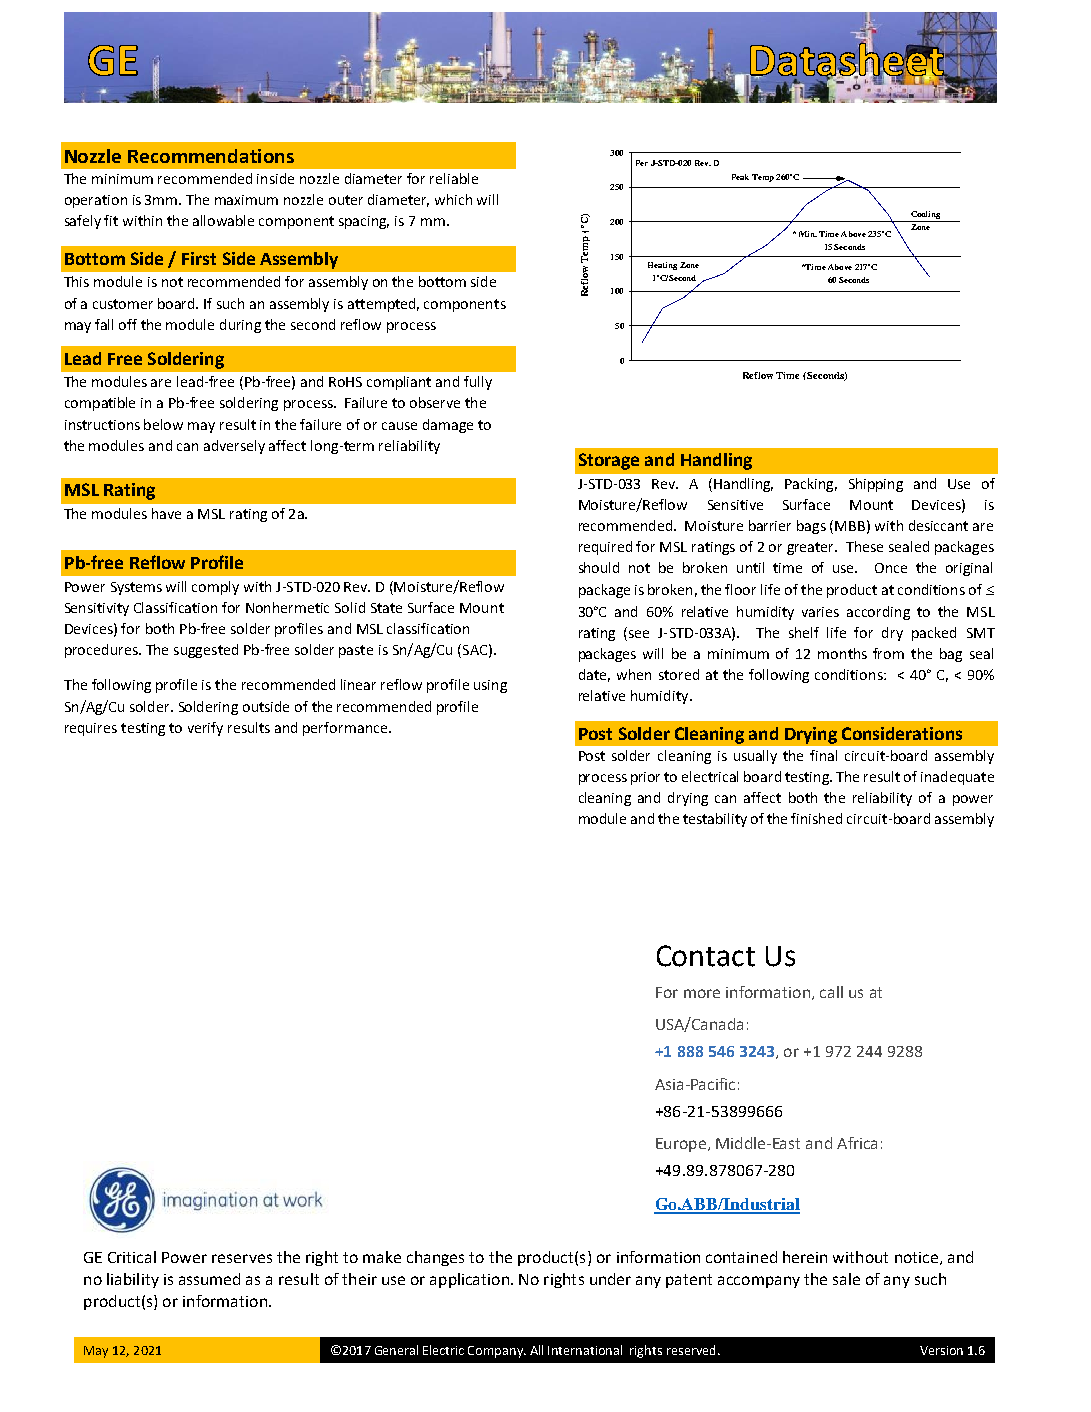 Image resolution: width=1091 pixels, height=1412 pixels. I want to click on more, so click(702, 993).
